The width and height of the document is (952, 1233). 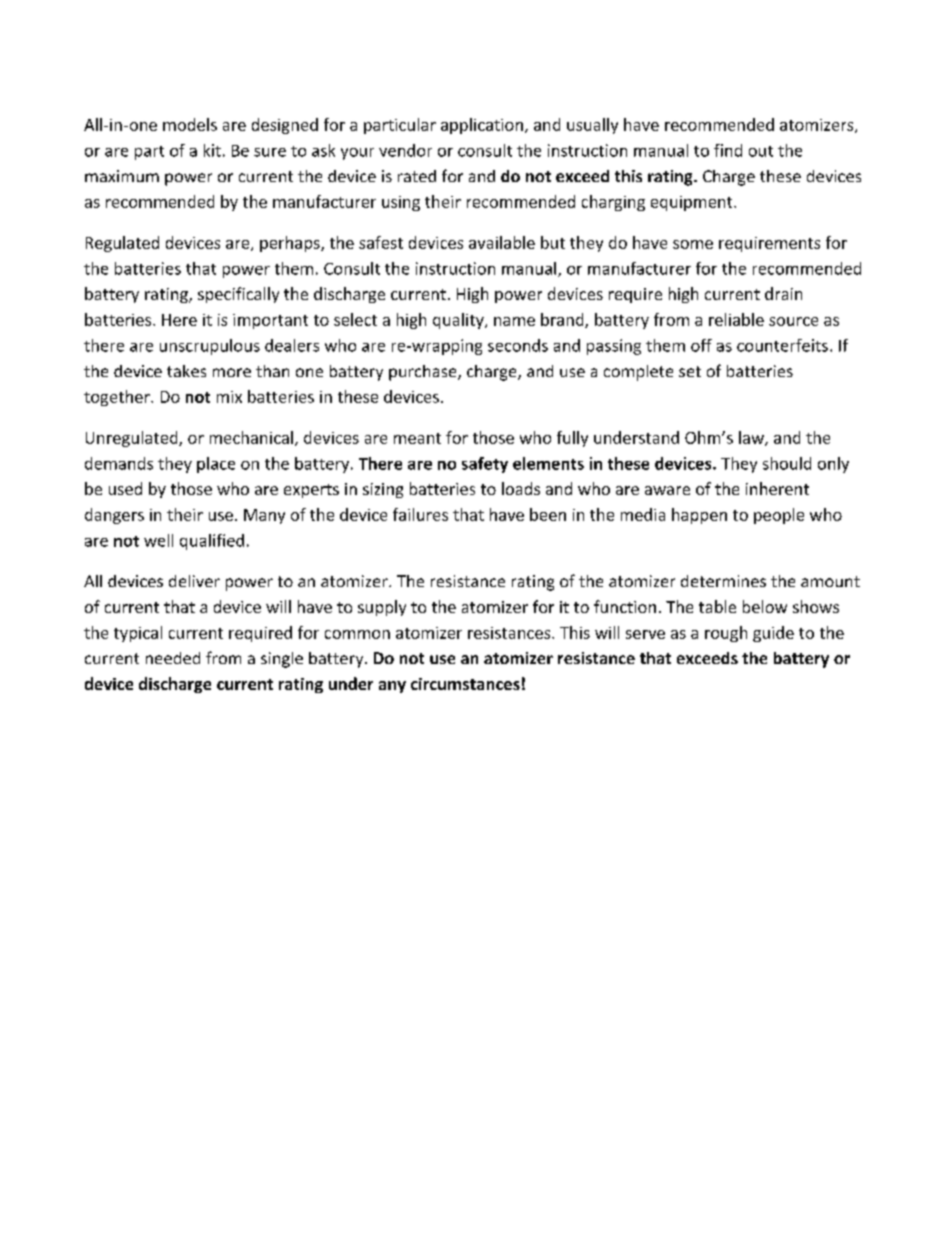 I want to click on rough, so click(x=726, y=634).
